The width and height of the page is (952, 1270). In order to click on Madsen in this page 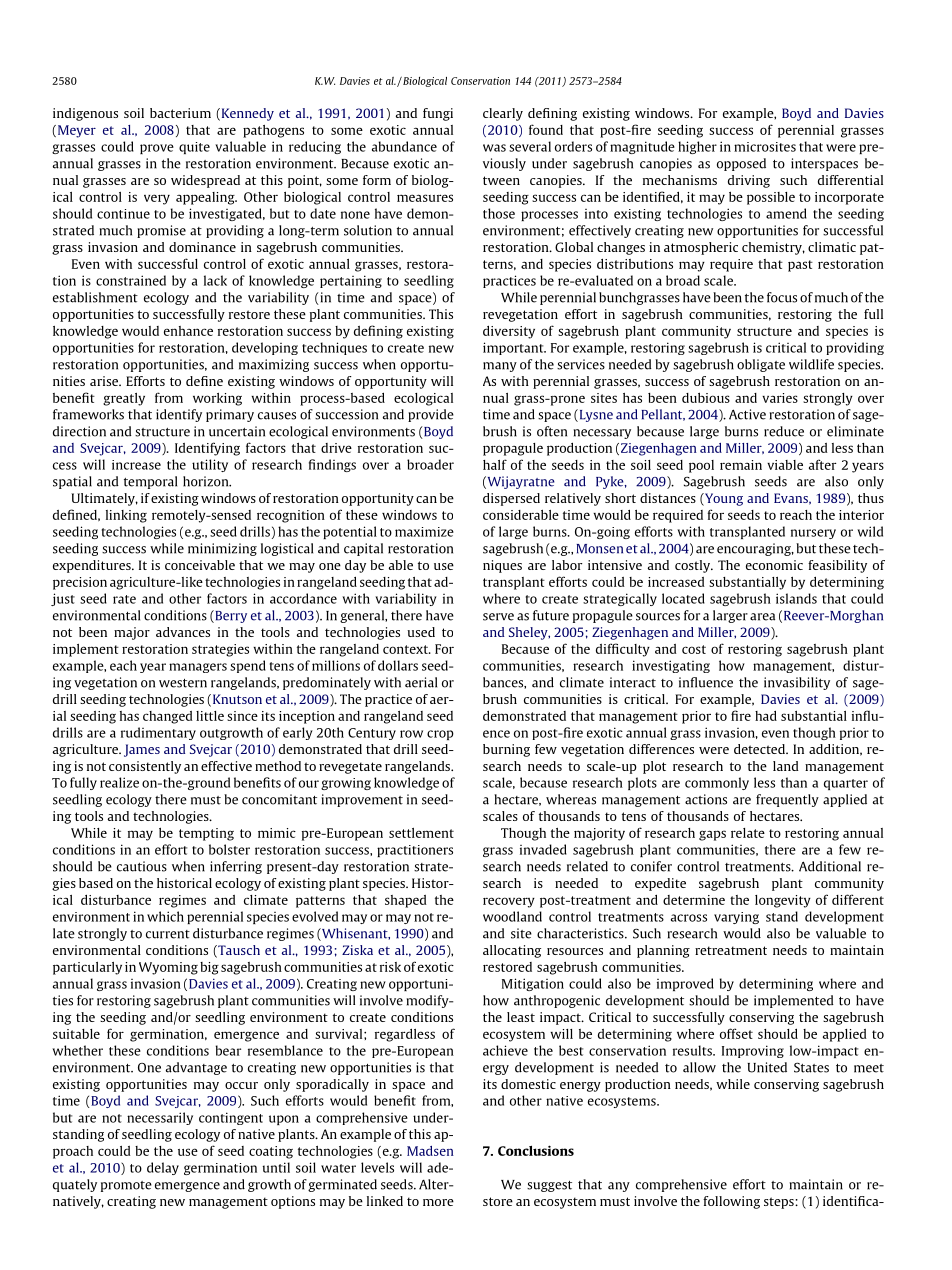, I will do `click(430, 1151)`.
